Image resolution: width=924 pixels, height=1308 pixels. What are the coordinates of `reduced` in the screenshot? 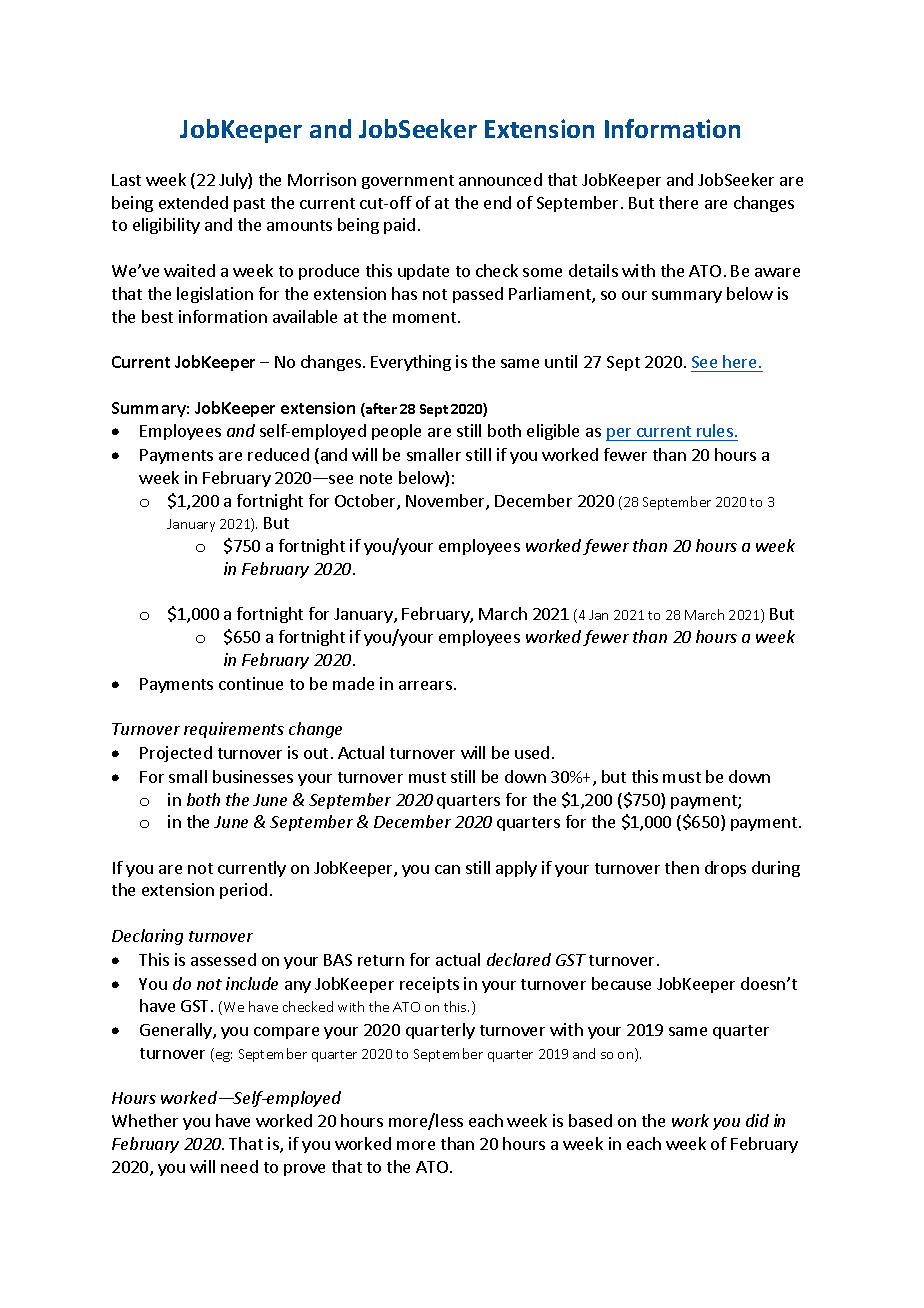 It's located at (278, 454).
